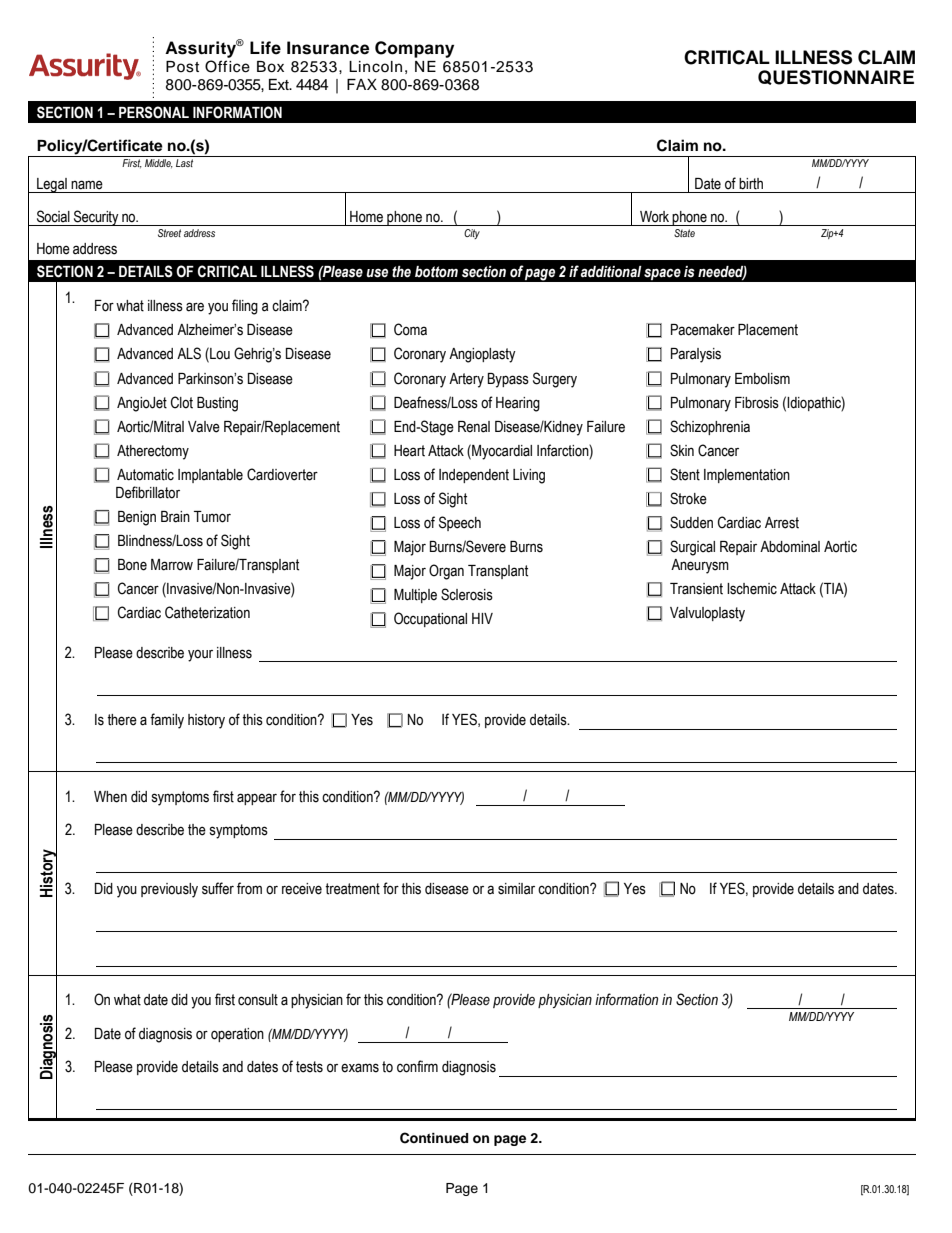 This screenshot has height=1233, width=952. Describe the element at coordinates (752, 589) in the screenshot. I see `Ischemic` at that location.
